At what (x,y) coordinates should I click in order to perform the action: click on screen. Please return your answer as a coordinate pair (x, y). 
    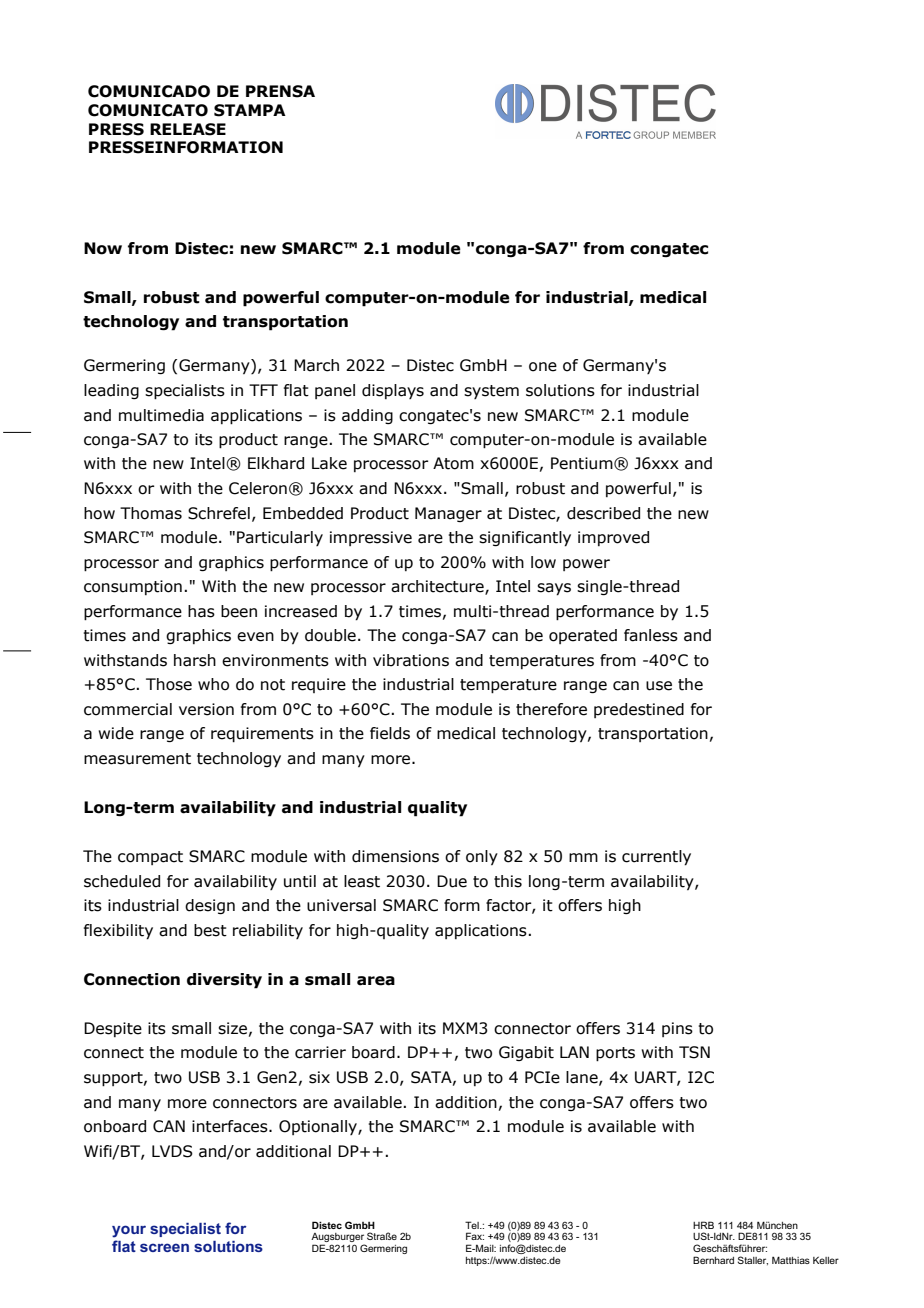
    Looking at the image, I should click on (164, 1247).
